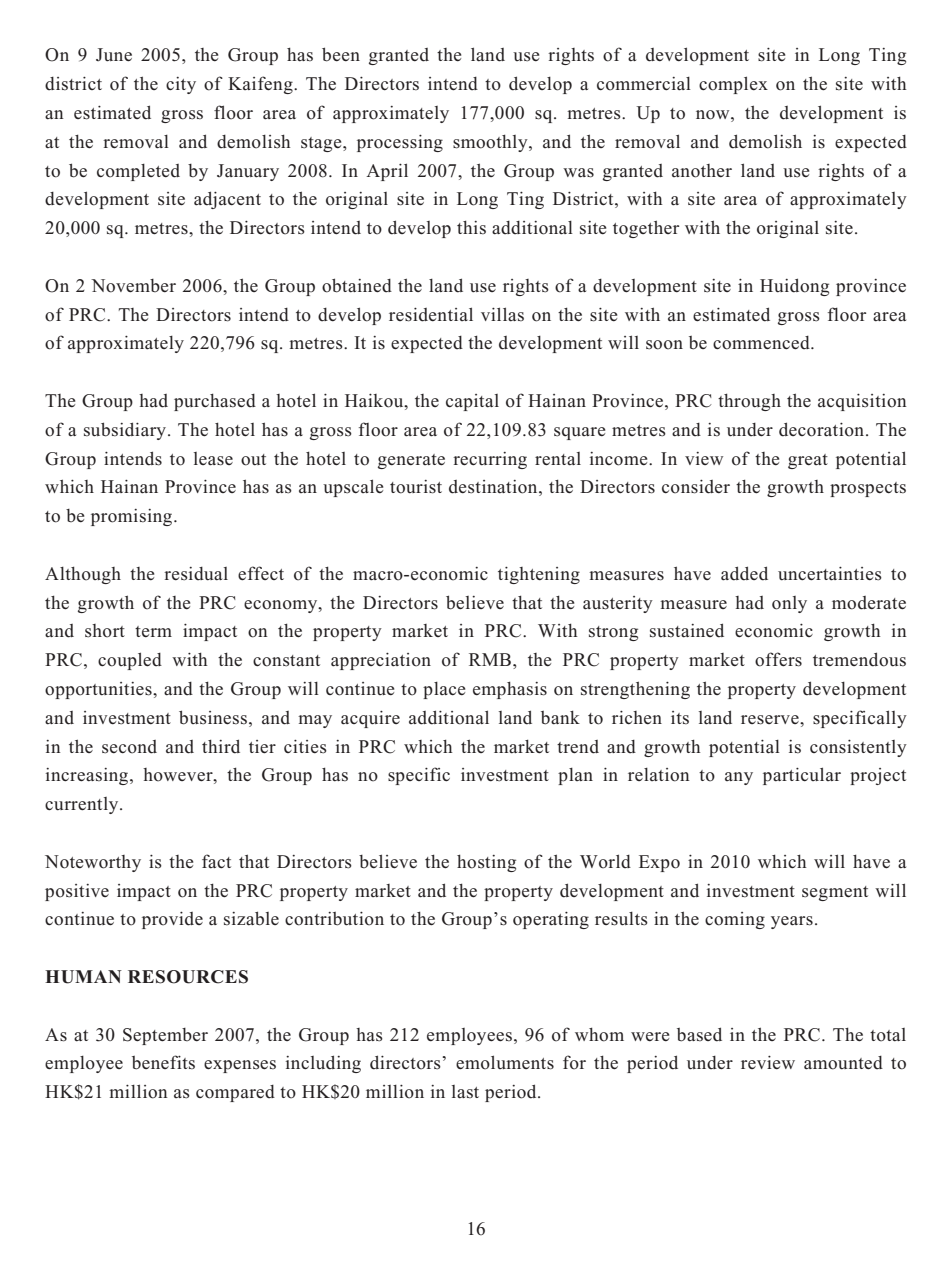 The height and width of the image is (1270, 952). I want to click on benefits, so click(163, 1062).
